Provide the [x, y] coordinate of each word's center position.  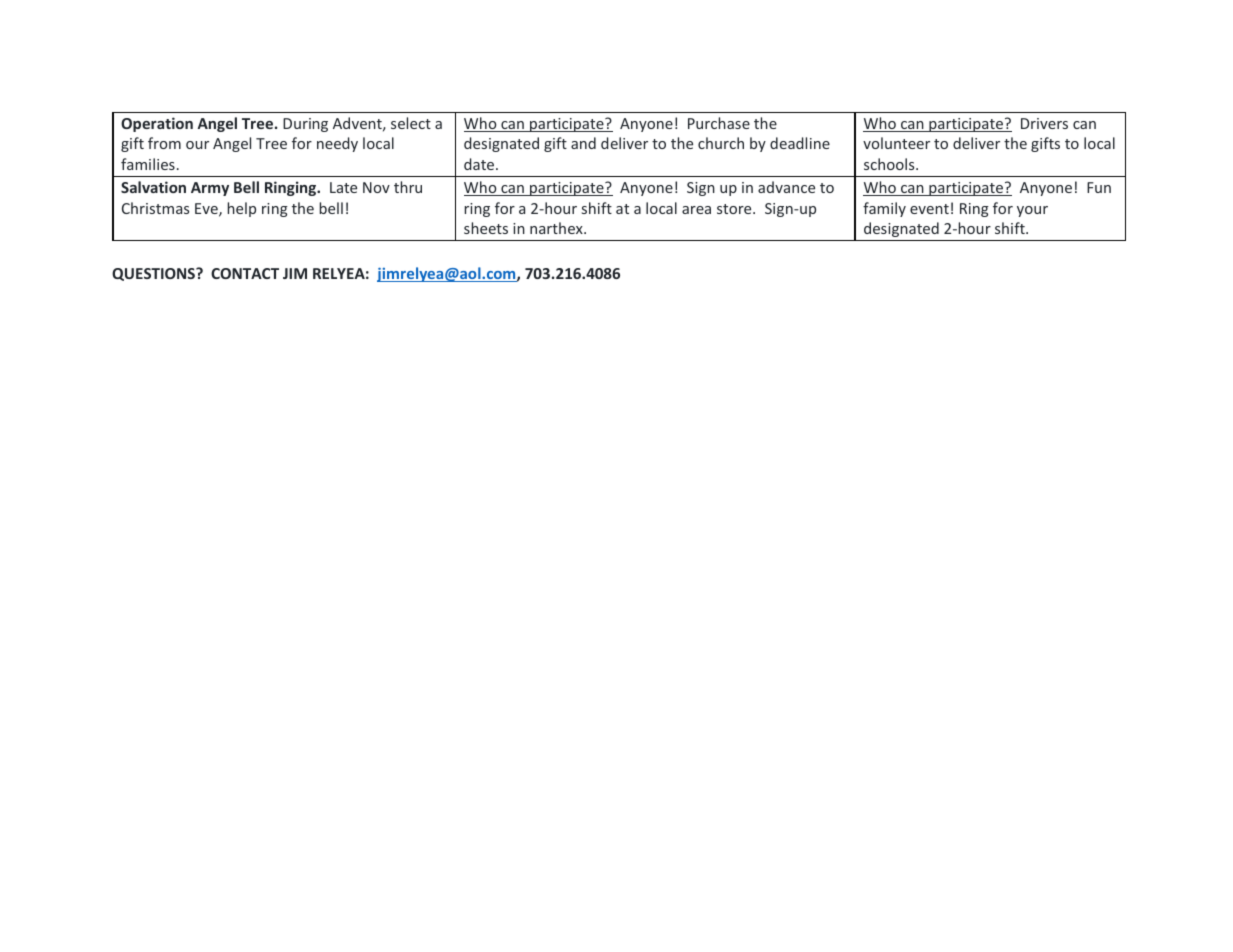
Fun [1099, 187]
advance [786, 187]
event [929, 209]
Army [210, 189]
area [696, 210]
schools [890, 164]
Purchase [719, 123]
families [148, 164]
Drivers [1044, 123]
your [1032, 211]
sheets [486, 228]
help [241, 209]
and [583, 143]
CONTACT [245, 273]
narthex [557, 228]
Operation [157, 124]
